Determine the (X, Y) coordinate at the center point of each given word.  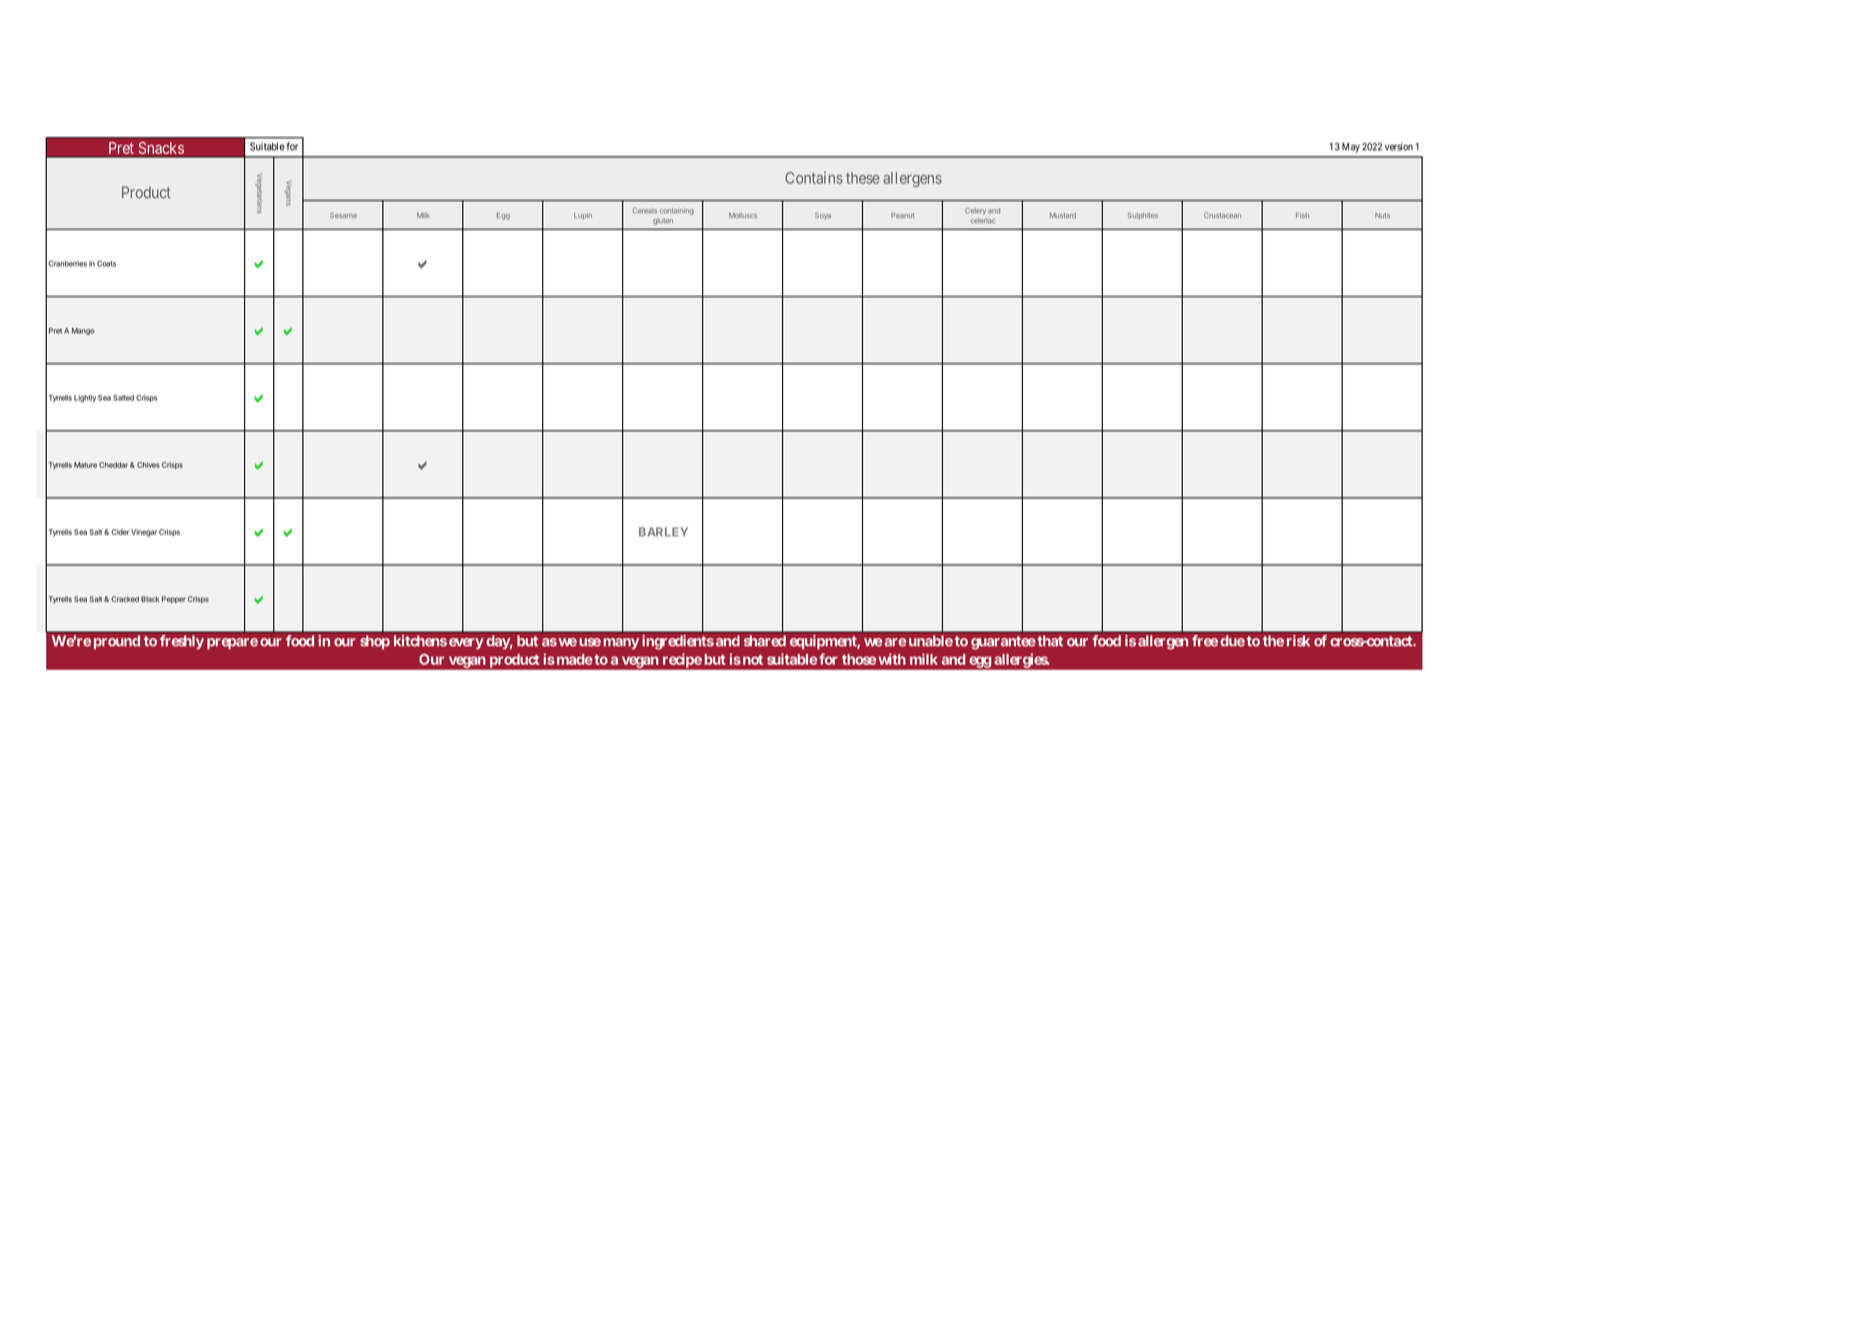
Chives (148, 465)
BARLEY (663, 532)
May (1351, 148)
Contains (814, 178)
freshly (182, 642)
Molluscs (743, 215)
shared (765, 641)
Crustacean (1222, 215)
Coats (106, 263)
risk (1298, 641)
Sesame (343, 215)
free (1205, 641)
